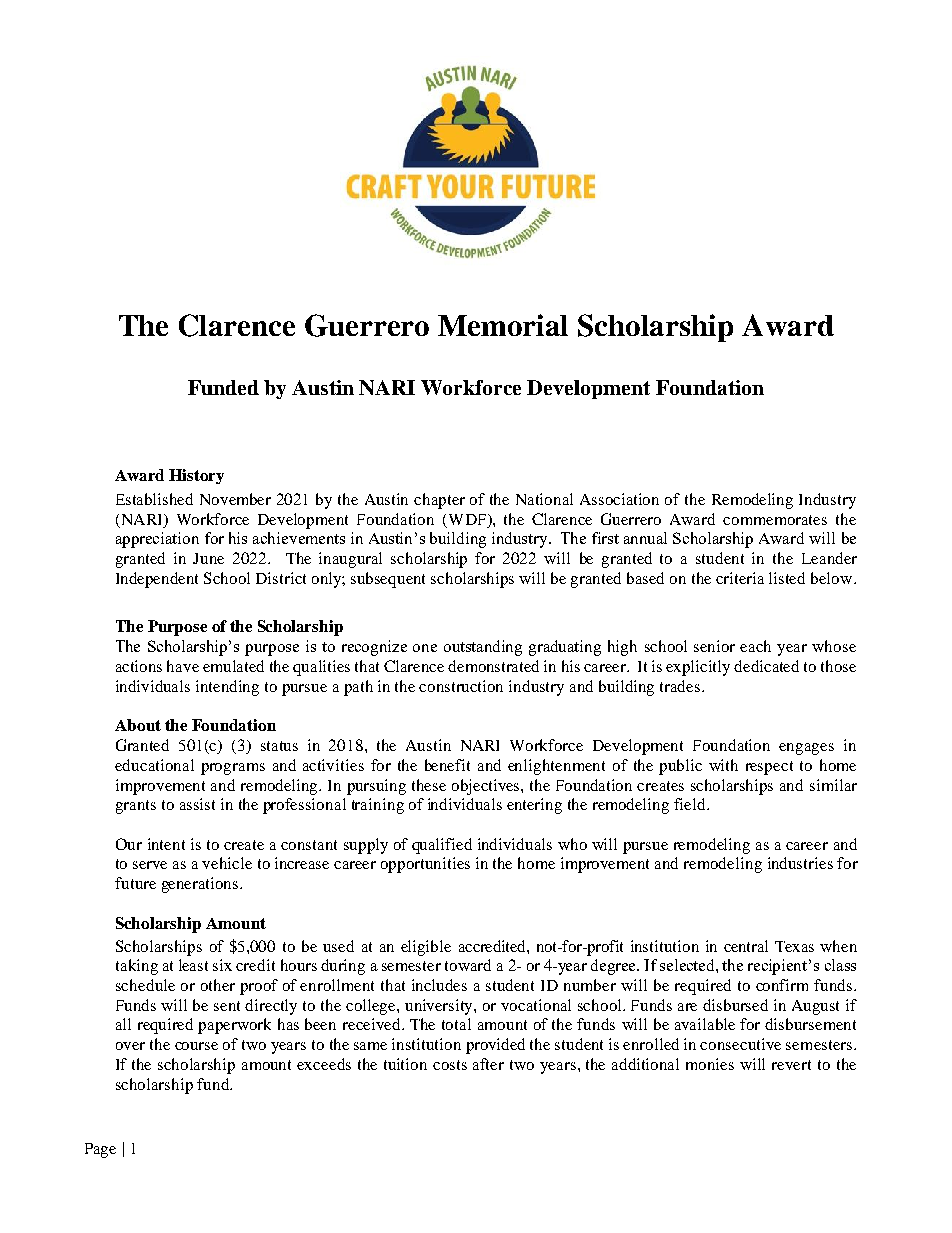 The image size is (952, 1233). What do you see at coordinates (483, 648) in the screenshot?
I see `outstanding` at bounding box center [483, 648].
